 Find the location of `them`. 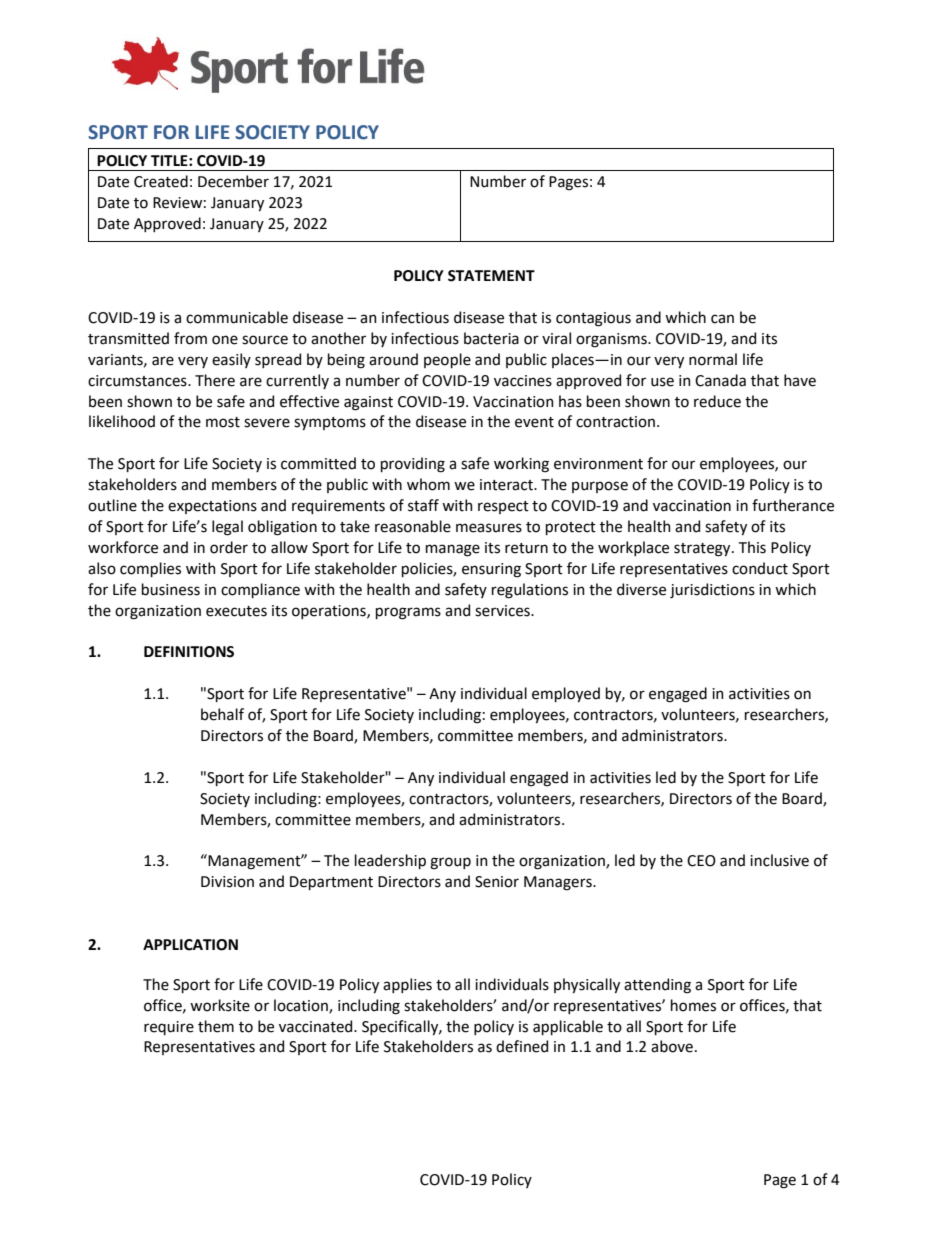

them is located at coordinates (216, 1026).
